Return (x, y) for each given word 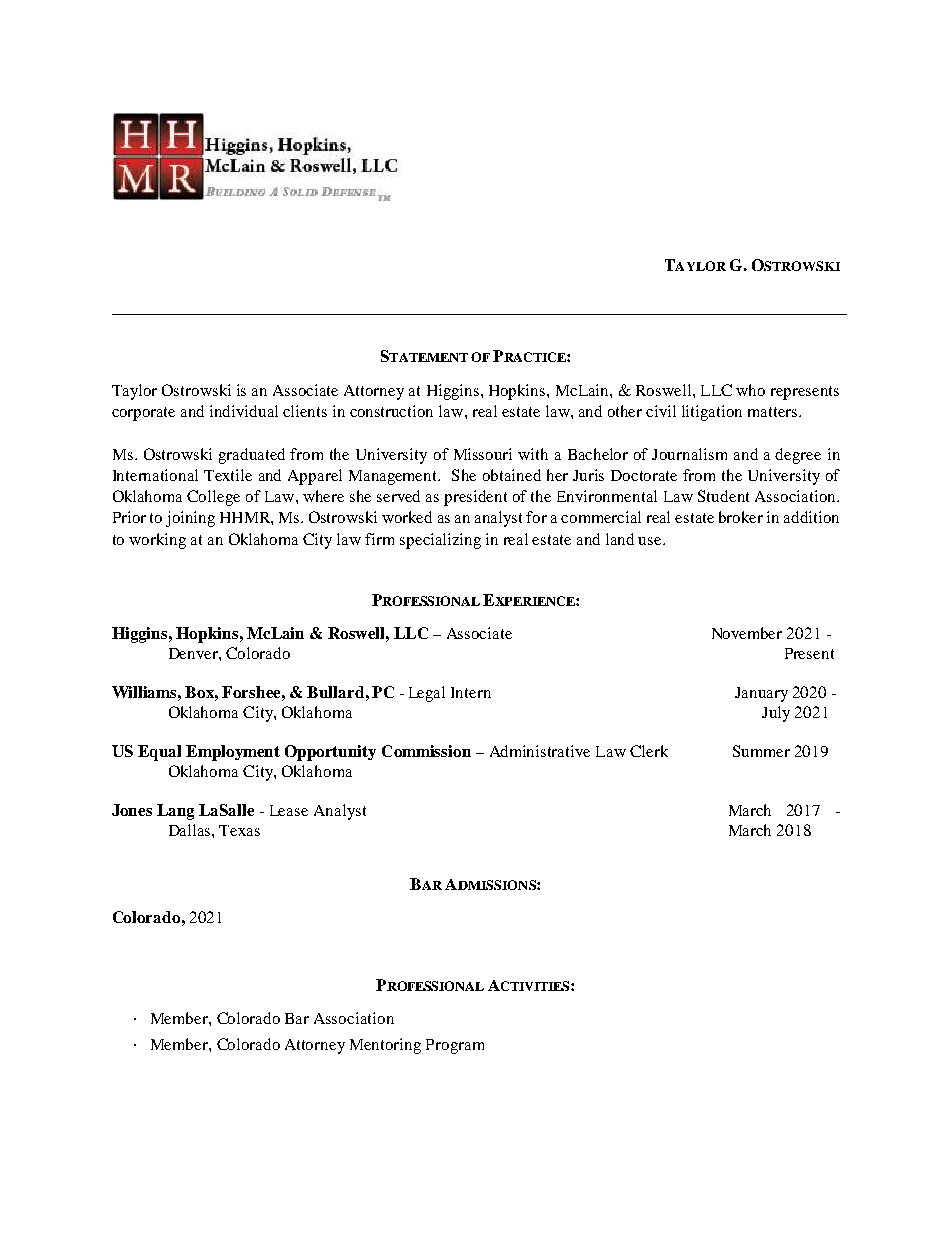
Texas (239, 830)
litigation (712, 413)
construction (391, 411)
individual (244, 411)
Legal (427, 694)
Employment (233, 753)
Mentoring (385, 1046)
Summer (761, 751)
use (651, 541)
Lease (289, 810)
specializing (440, 541)
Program (455, 1046)
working (157, 541)
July (776, 714)
